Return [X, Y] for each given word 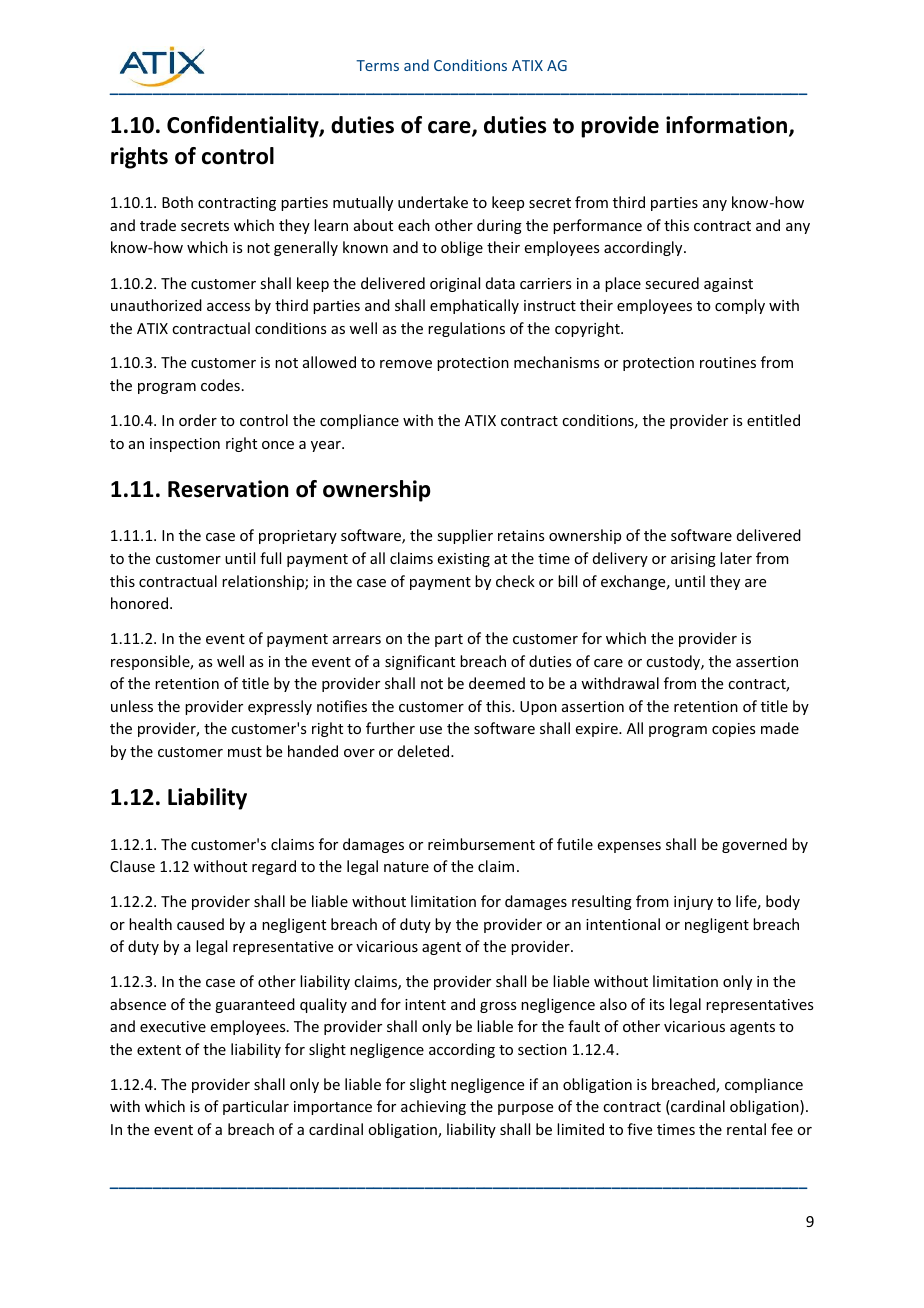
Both [177, 202]
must [245, 752]
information [728, 126]
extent [159, 1050]
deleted [425, 751]
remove [406, 364]
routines [728, 362]
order [198, 420]
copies [733, 730]
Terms [377, 65]
